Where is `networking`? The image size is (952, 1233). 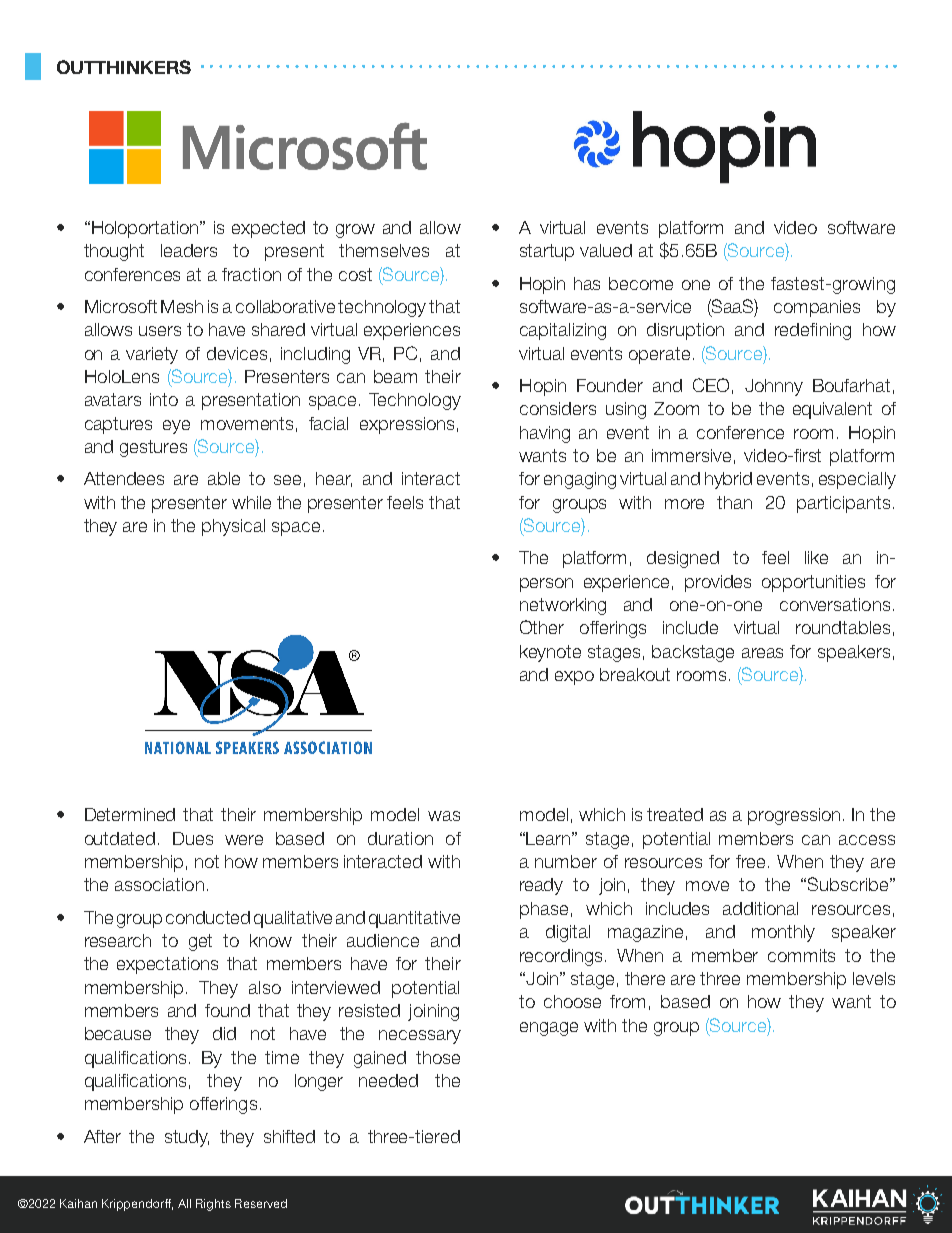 networking is located at coordinates (563, 606).
